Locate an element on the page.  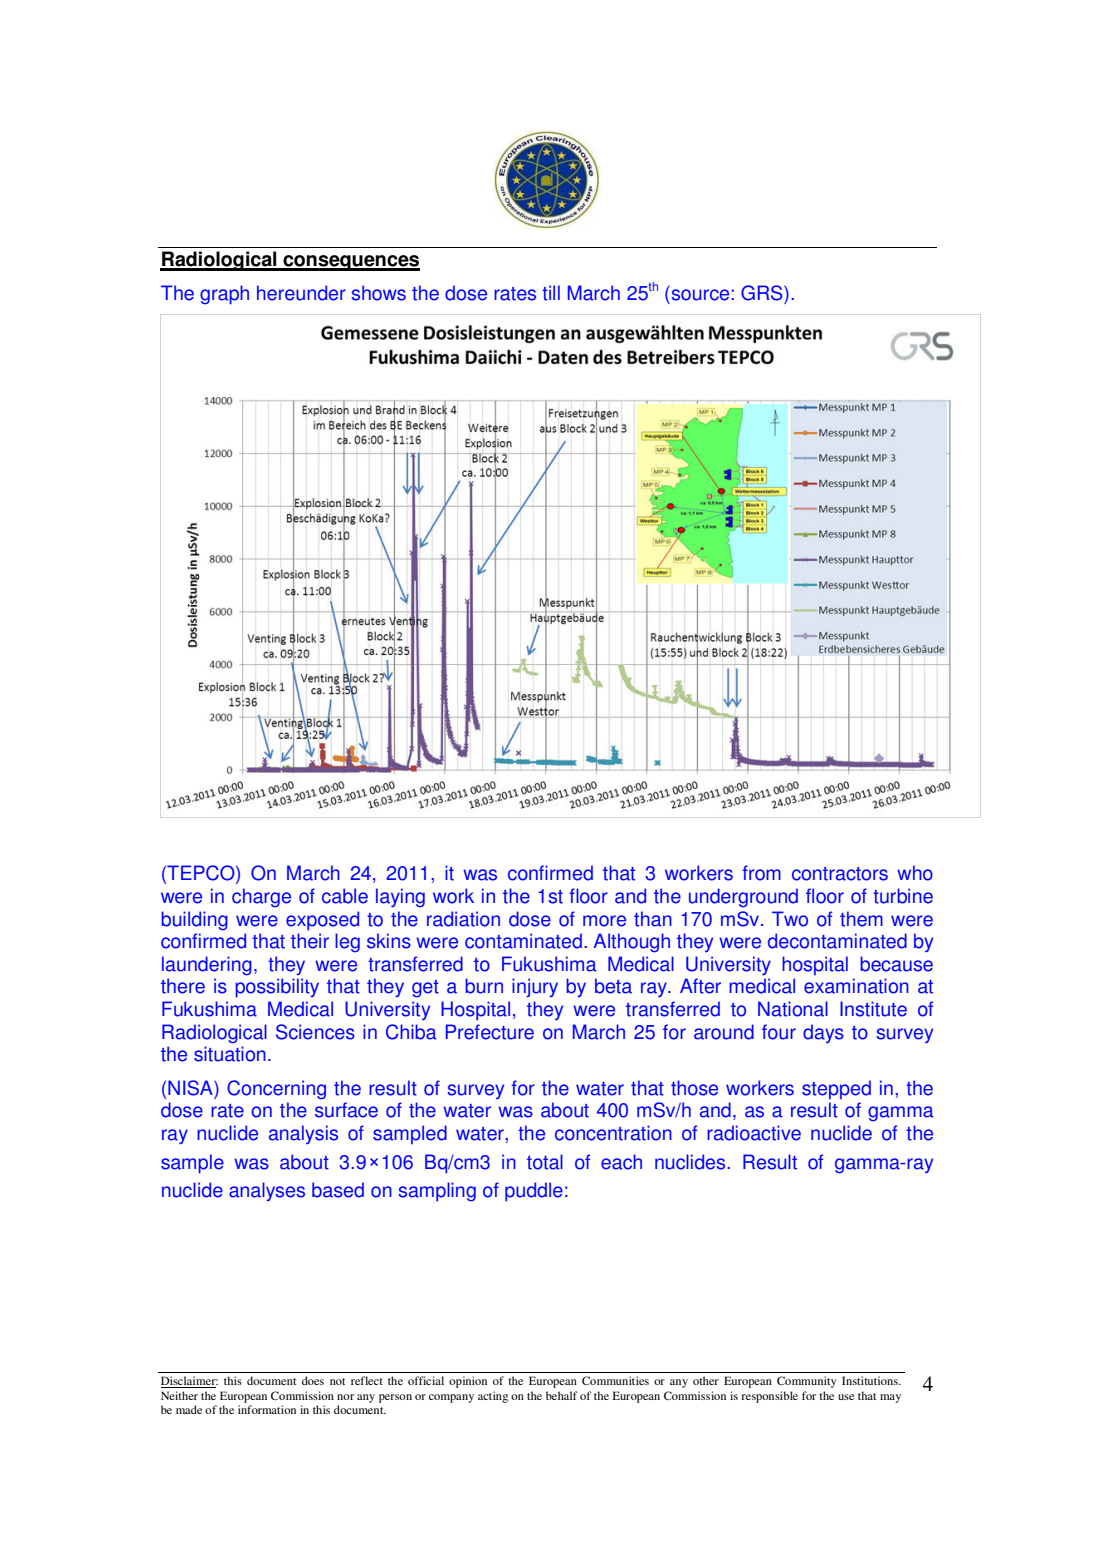
contractors is located at coordinates (840, 874).
